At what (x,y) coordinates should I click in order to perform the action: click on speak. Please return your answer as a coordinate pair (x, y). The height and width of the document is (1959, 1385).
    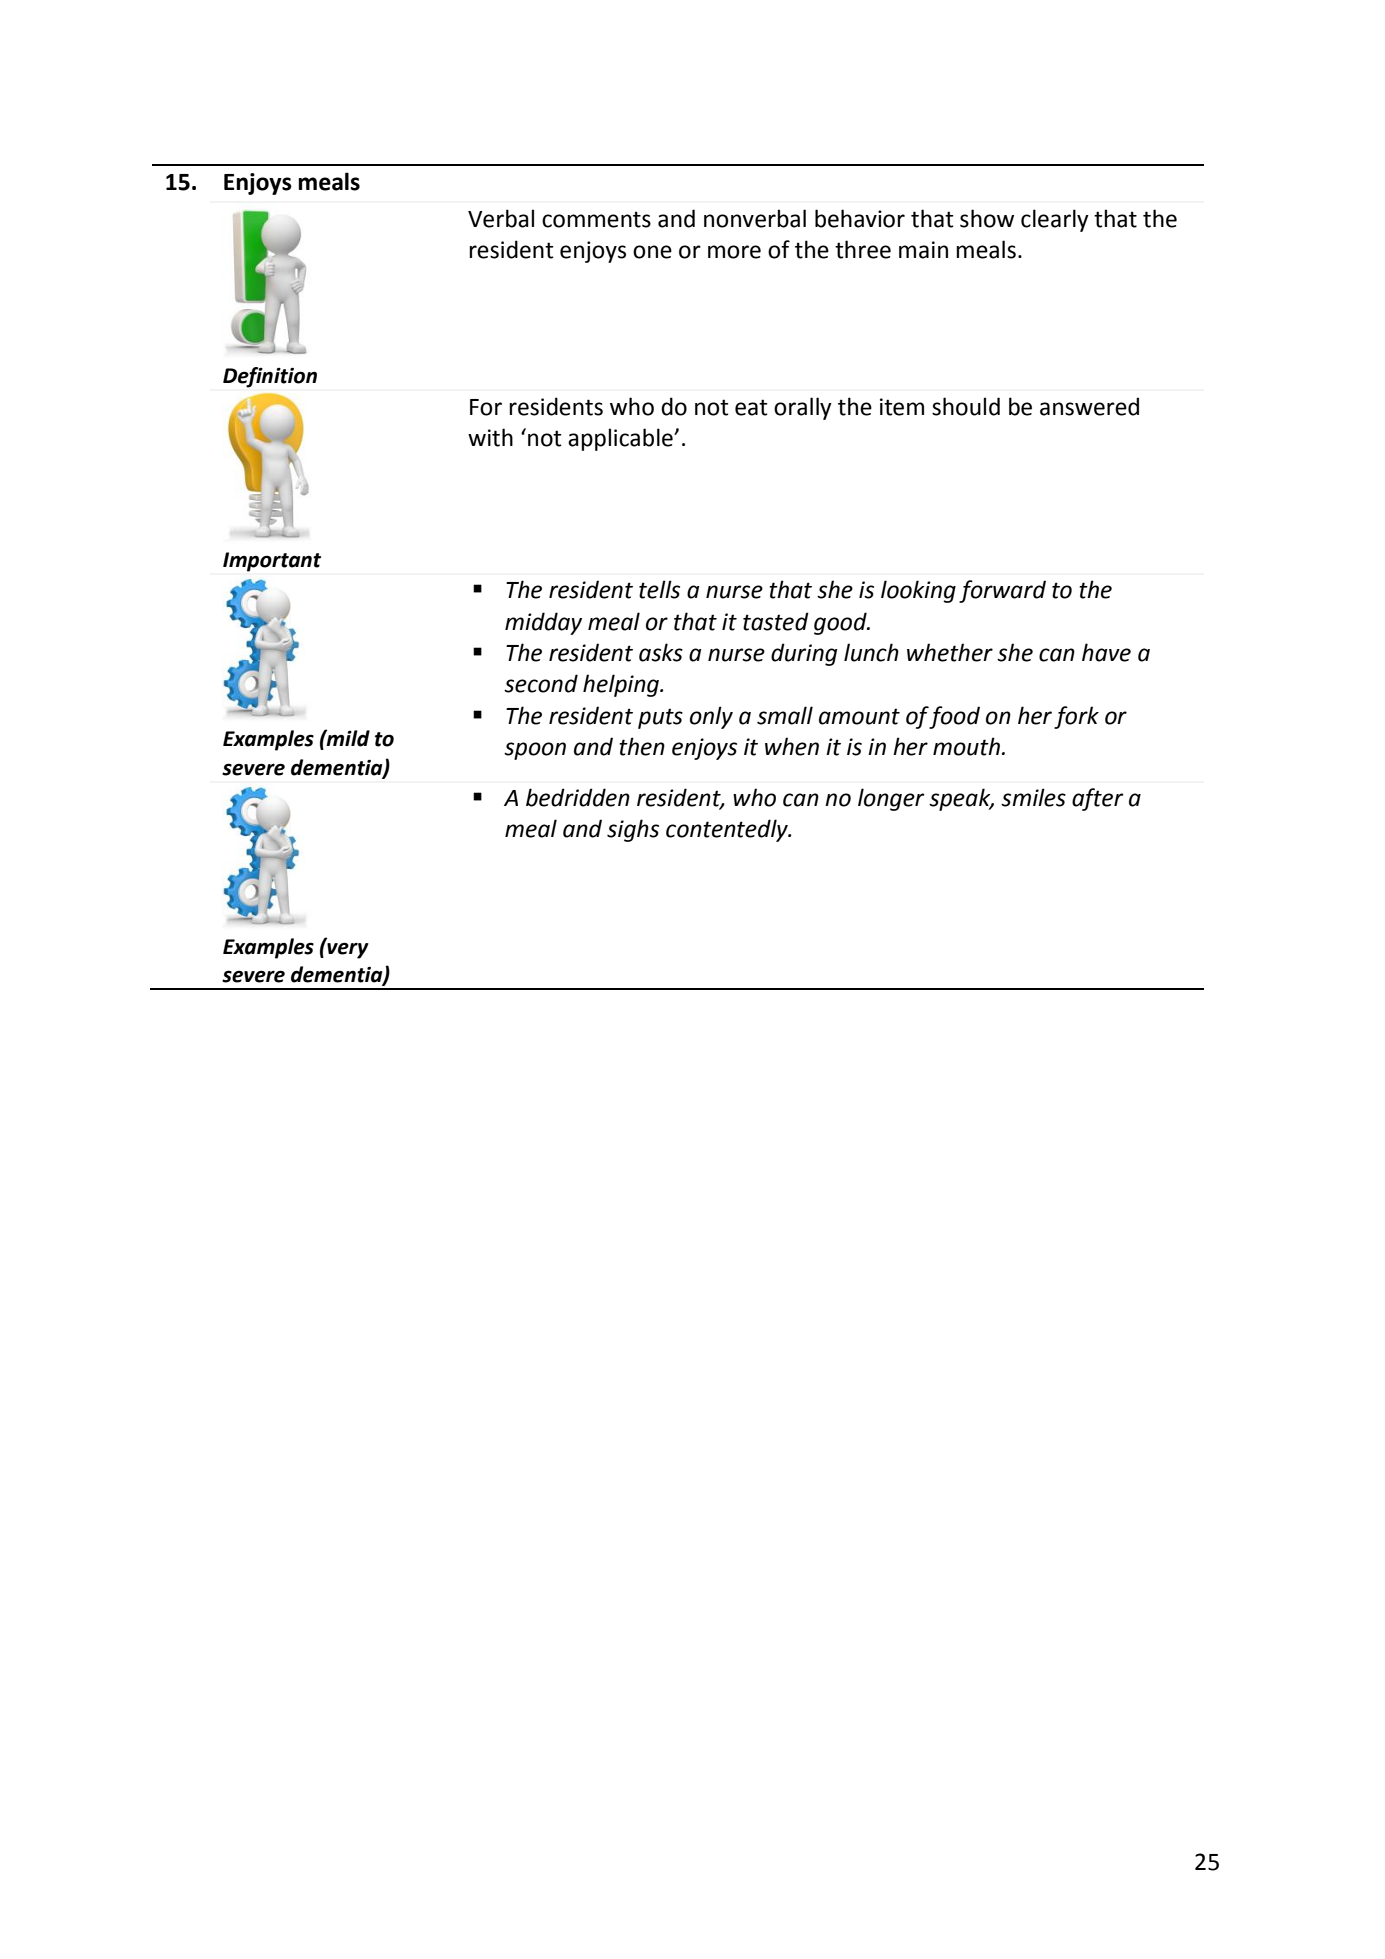
    Looking at the image, I should click on (961, 799).
